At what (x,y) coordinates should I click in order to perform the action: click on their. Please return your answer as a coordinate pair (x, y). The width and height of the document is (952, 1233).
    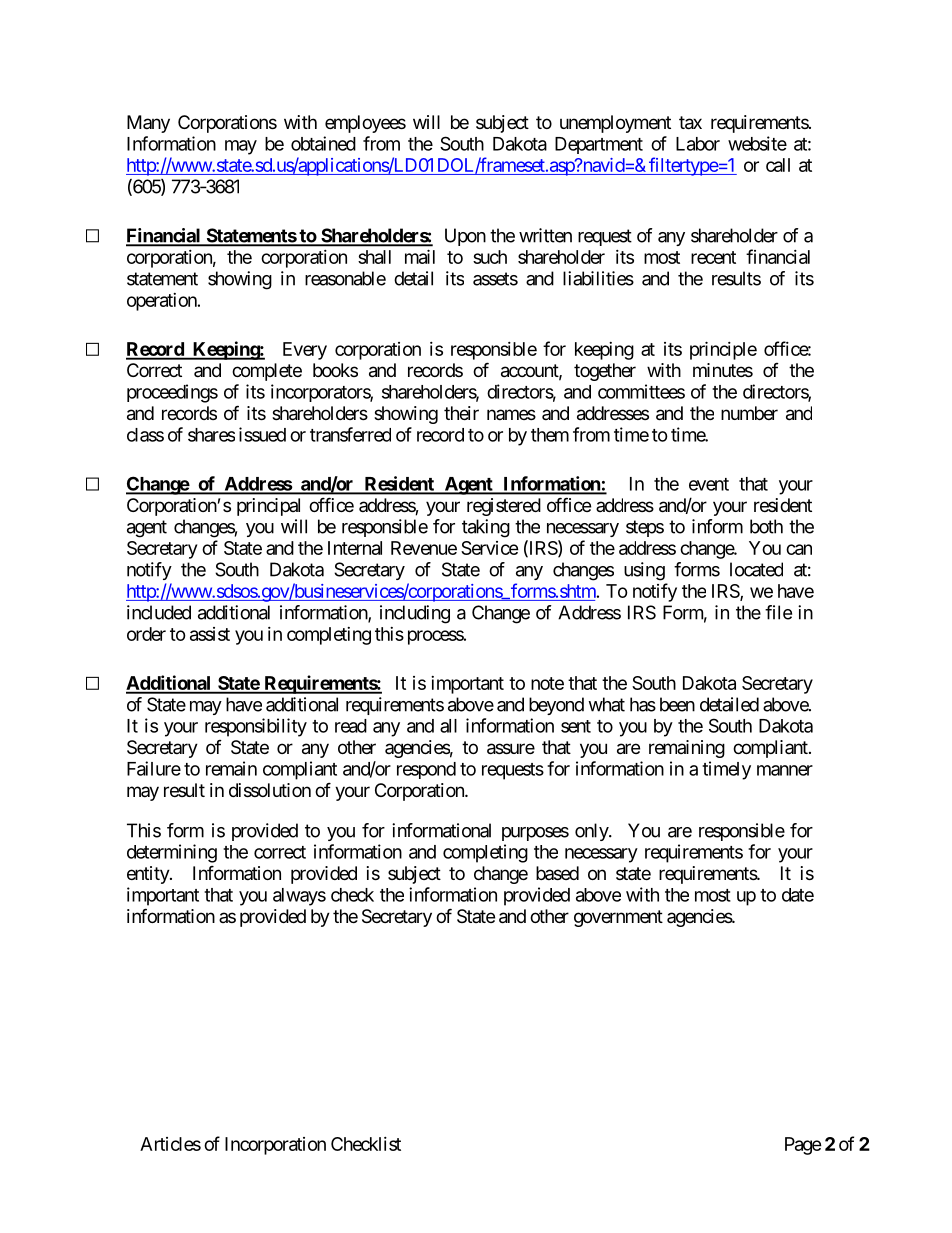
    Looking at the image, I should click on (461, 413).
